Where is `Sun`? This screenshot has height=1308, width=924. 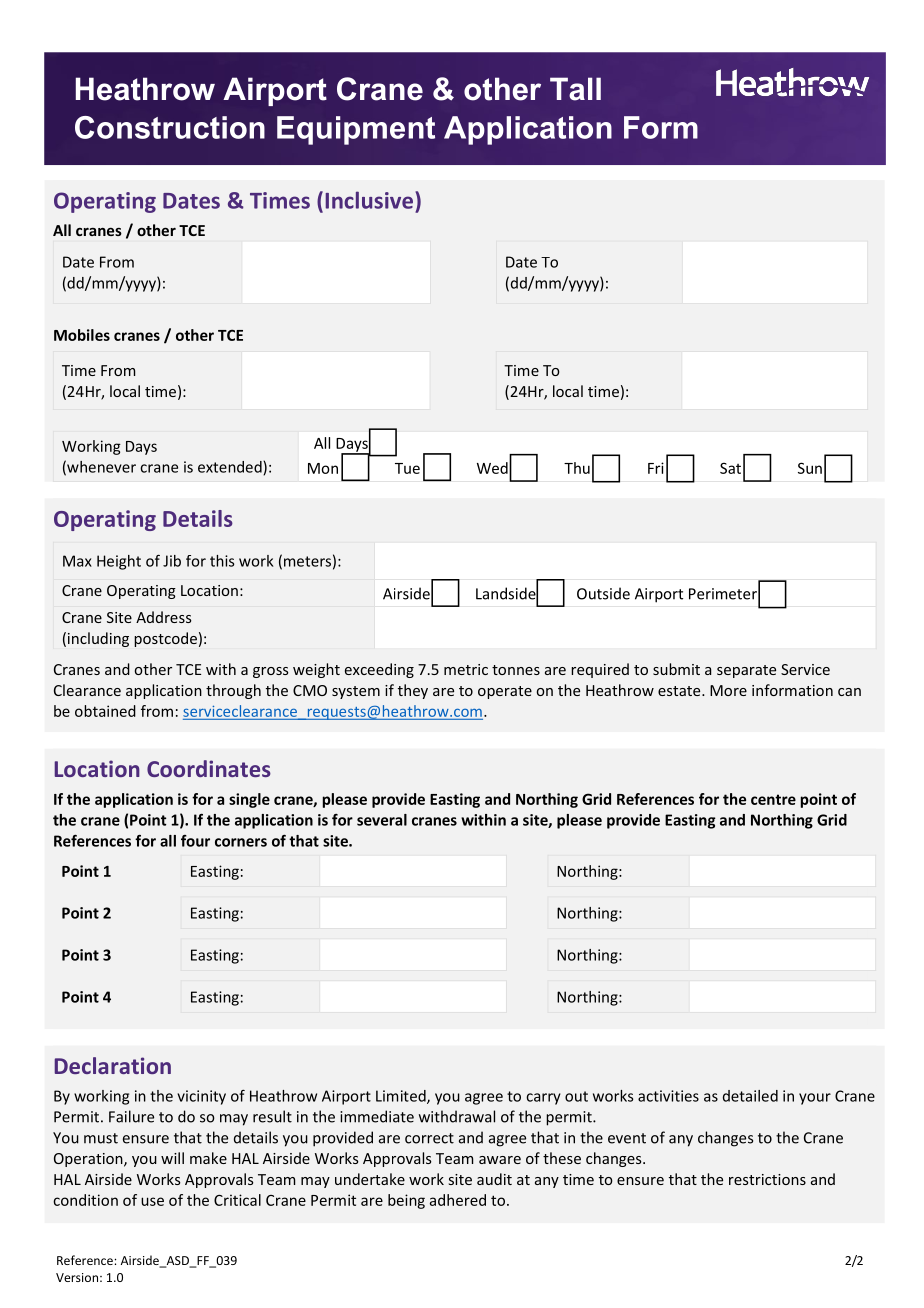
Sun is located at coordinates (810, 468).
